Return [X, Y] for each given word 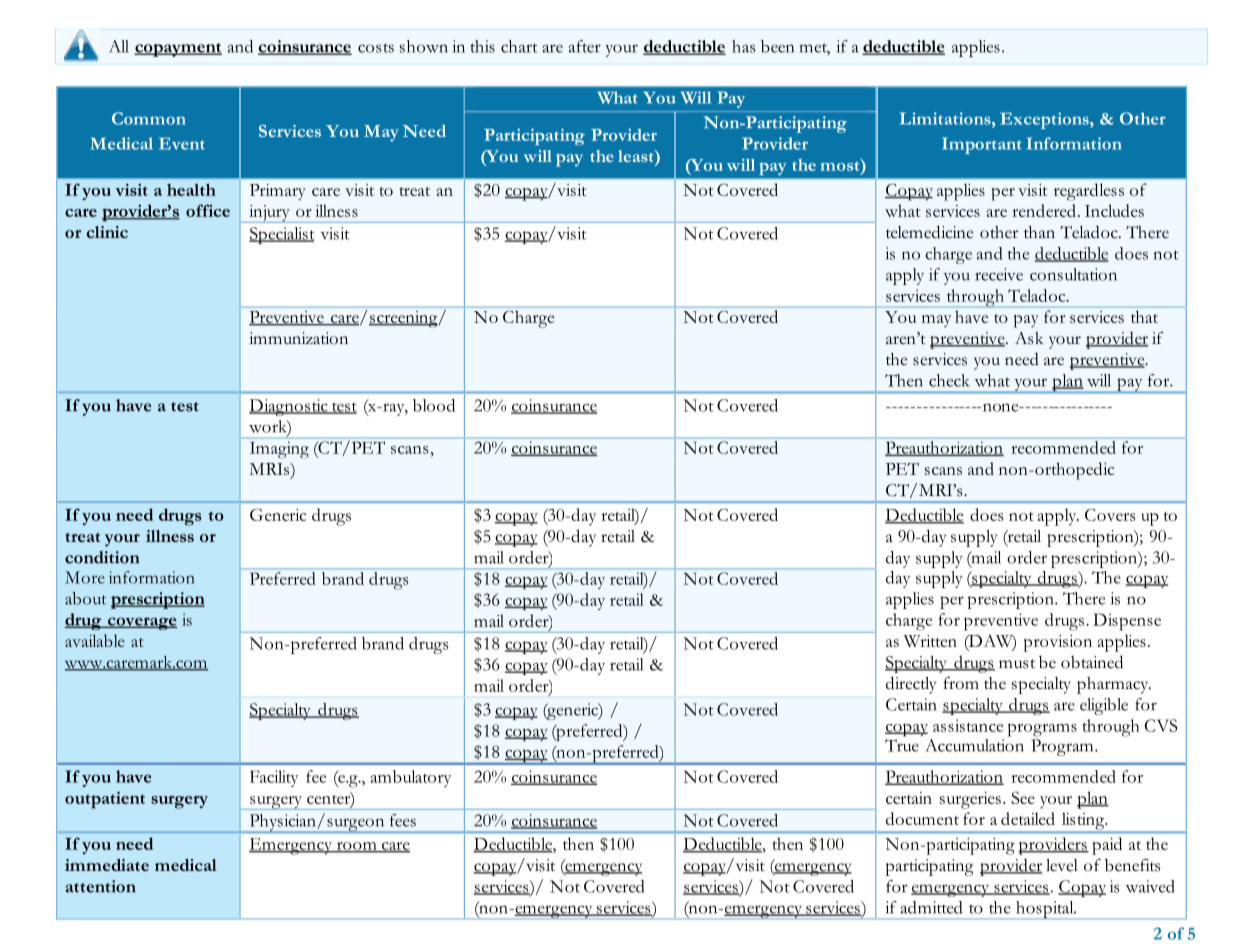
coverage [141, 623]
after [584, 46]
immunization [298, 338]
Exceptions [1045, 120]
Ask [1029, 338]
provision [1057, 643]
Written [930, 641]
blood [434, 405]
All [119, 46]
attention [101, 886]
